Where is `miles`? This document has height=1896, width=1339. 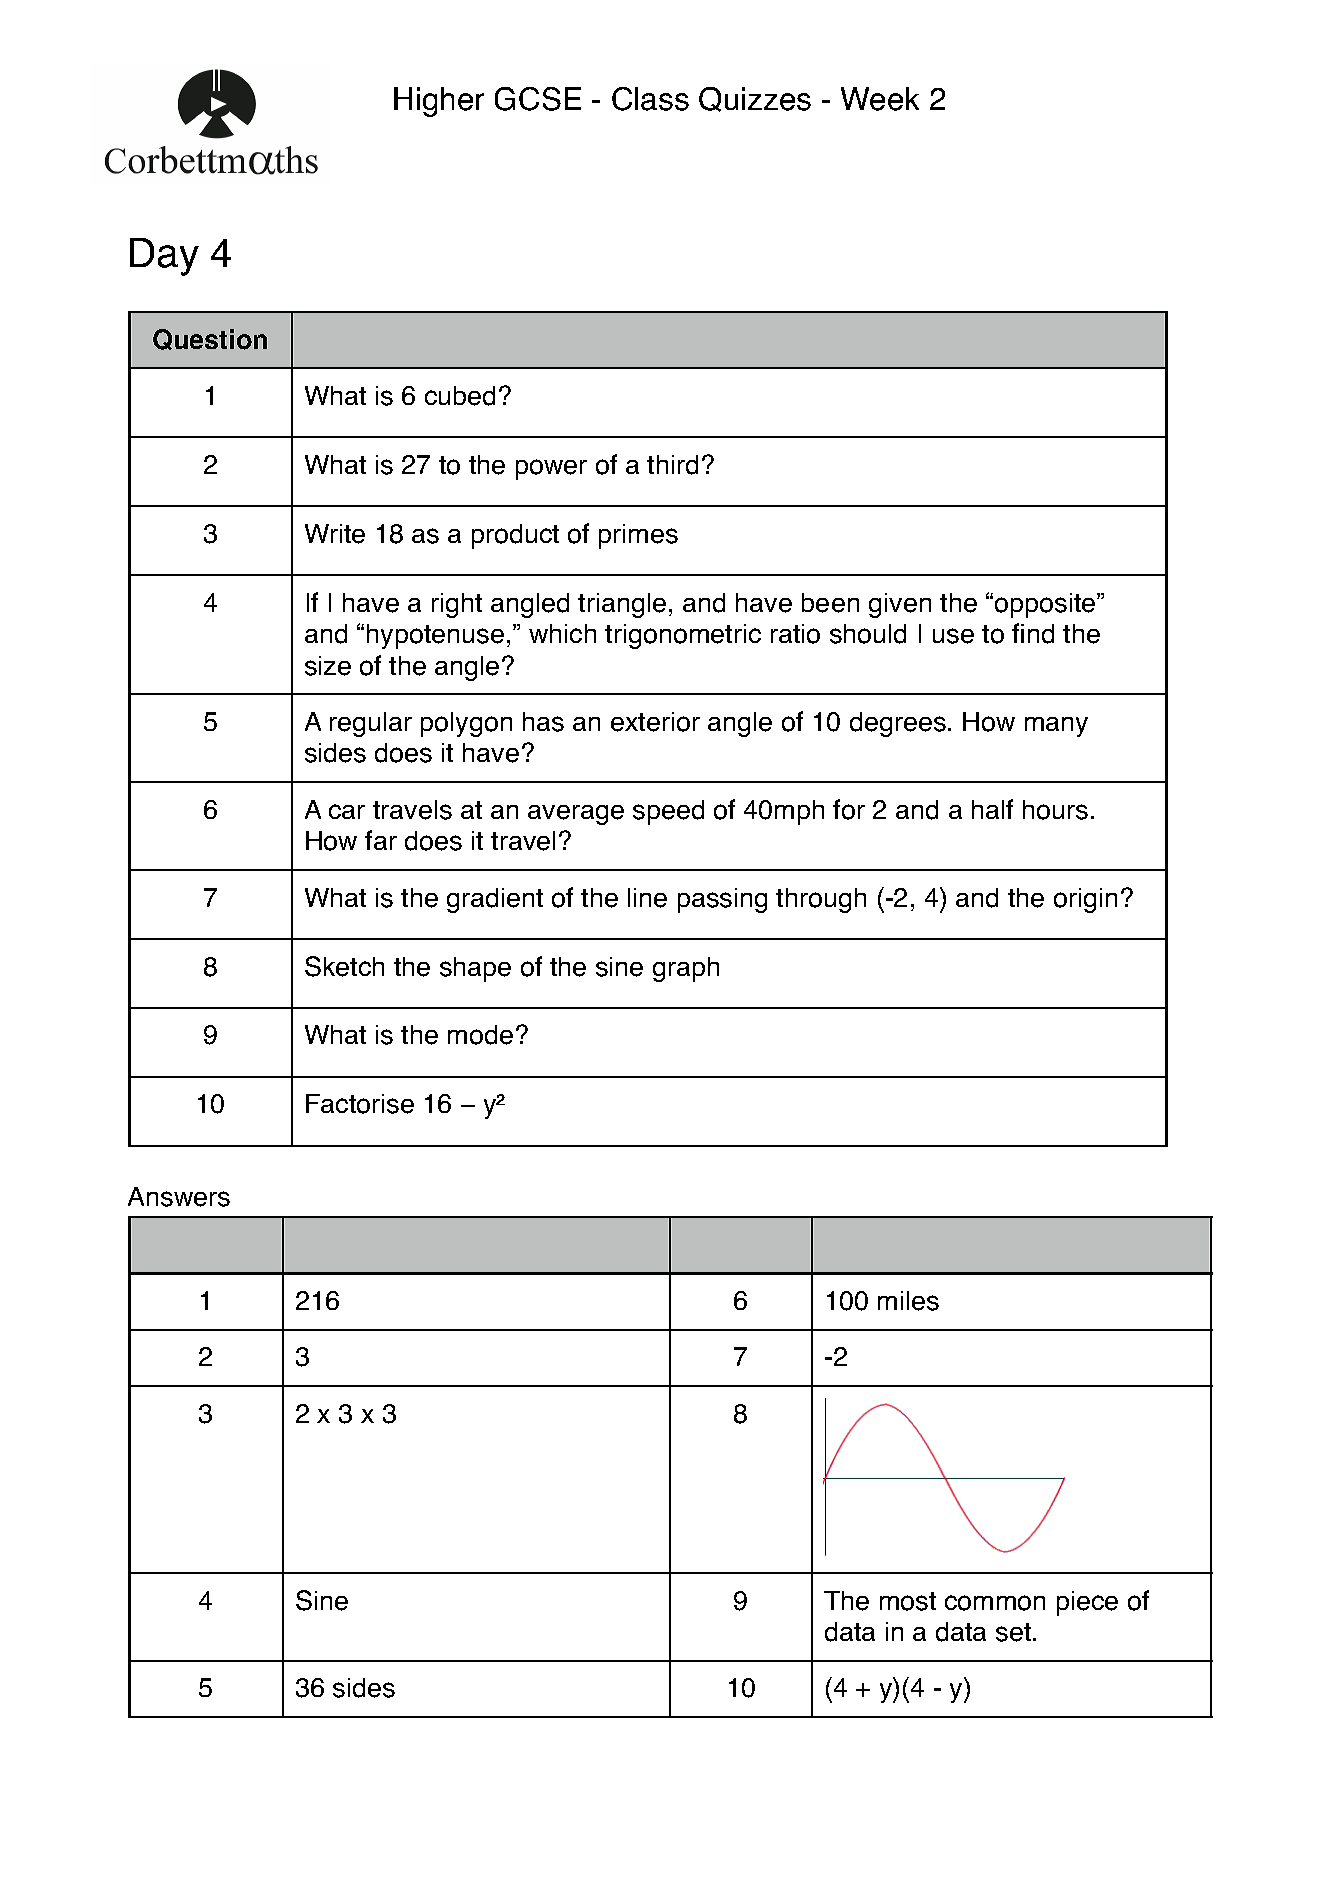
miles is located at coordinates (908, 1301).
